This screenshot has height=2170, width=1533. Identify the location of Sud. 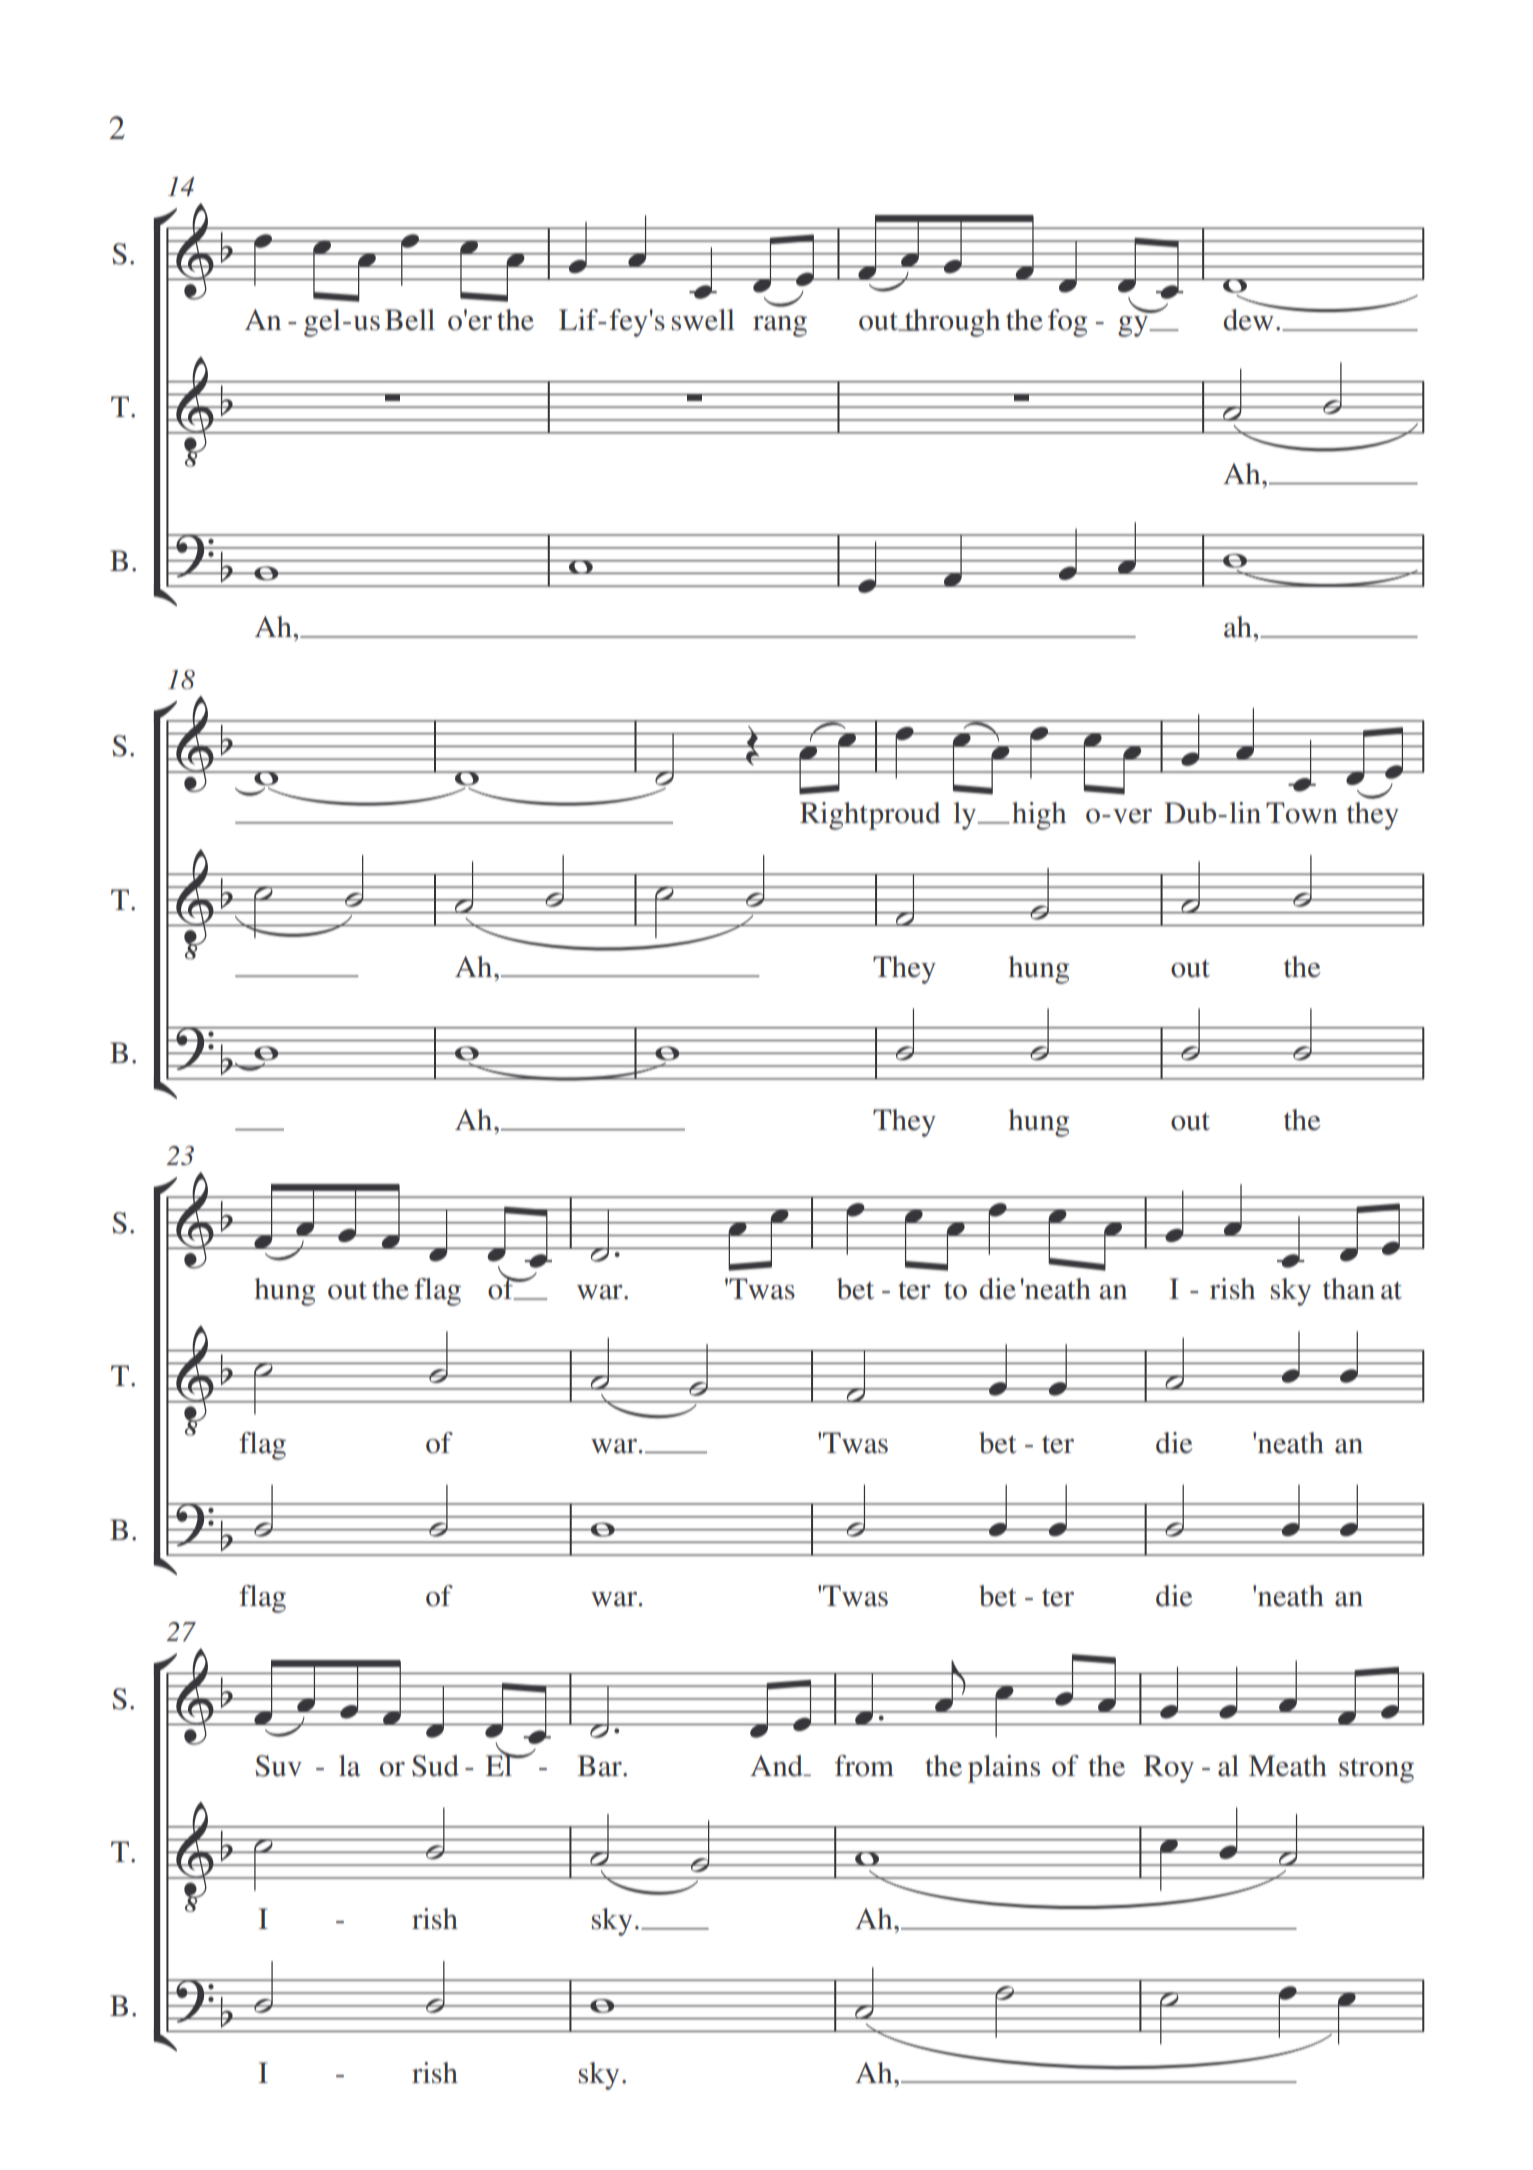
(435, 1766).
